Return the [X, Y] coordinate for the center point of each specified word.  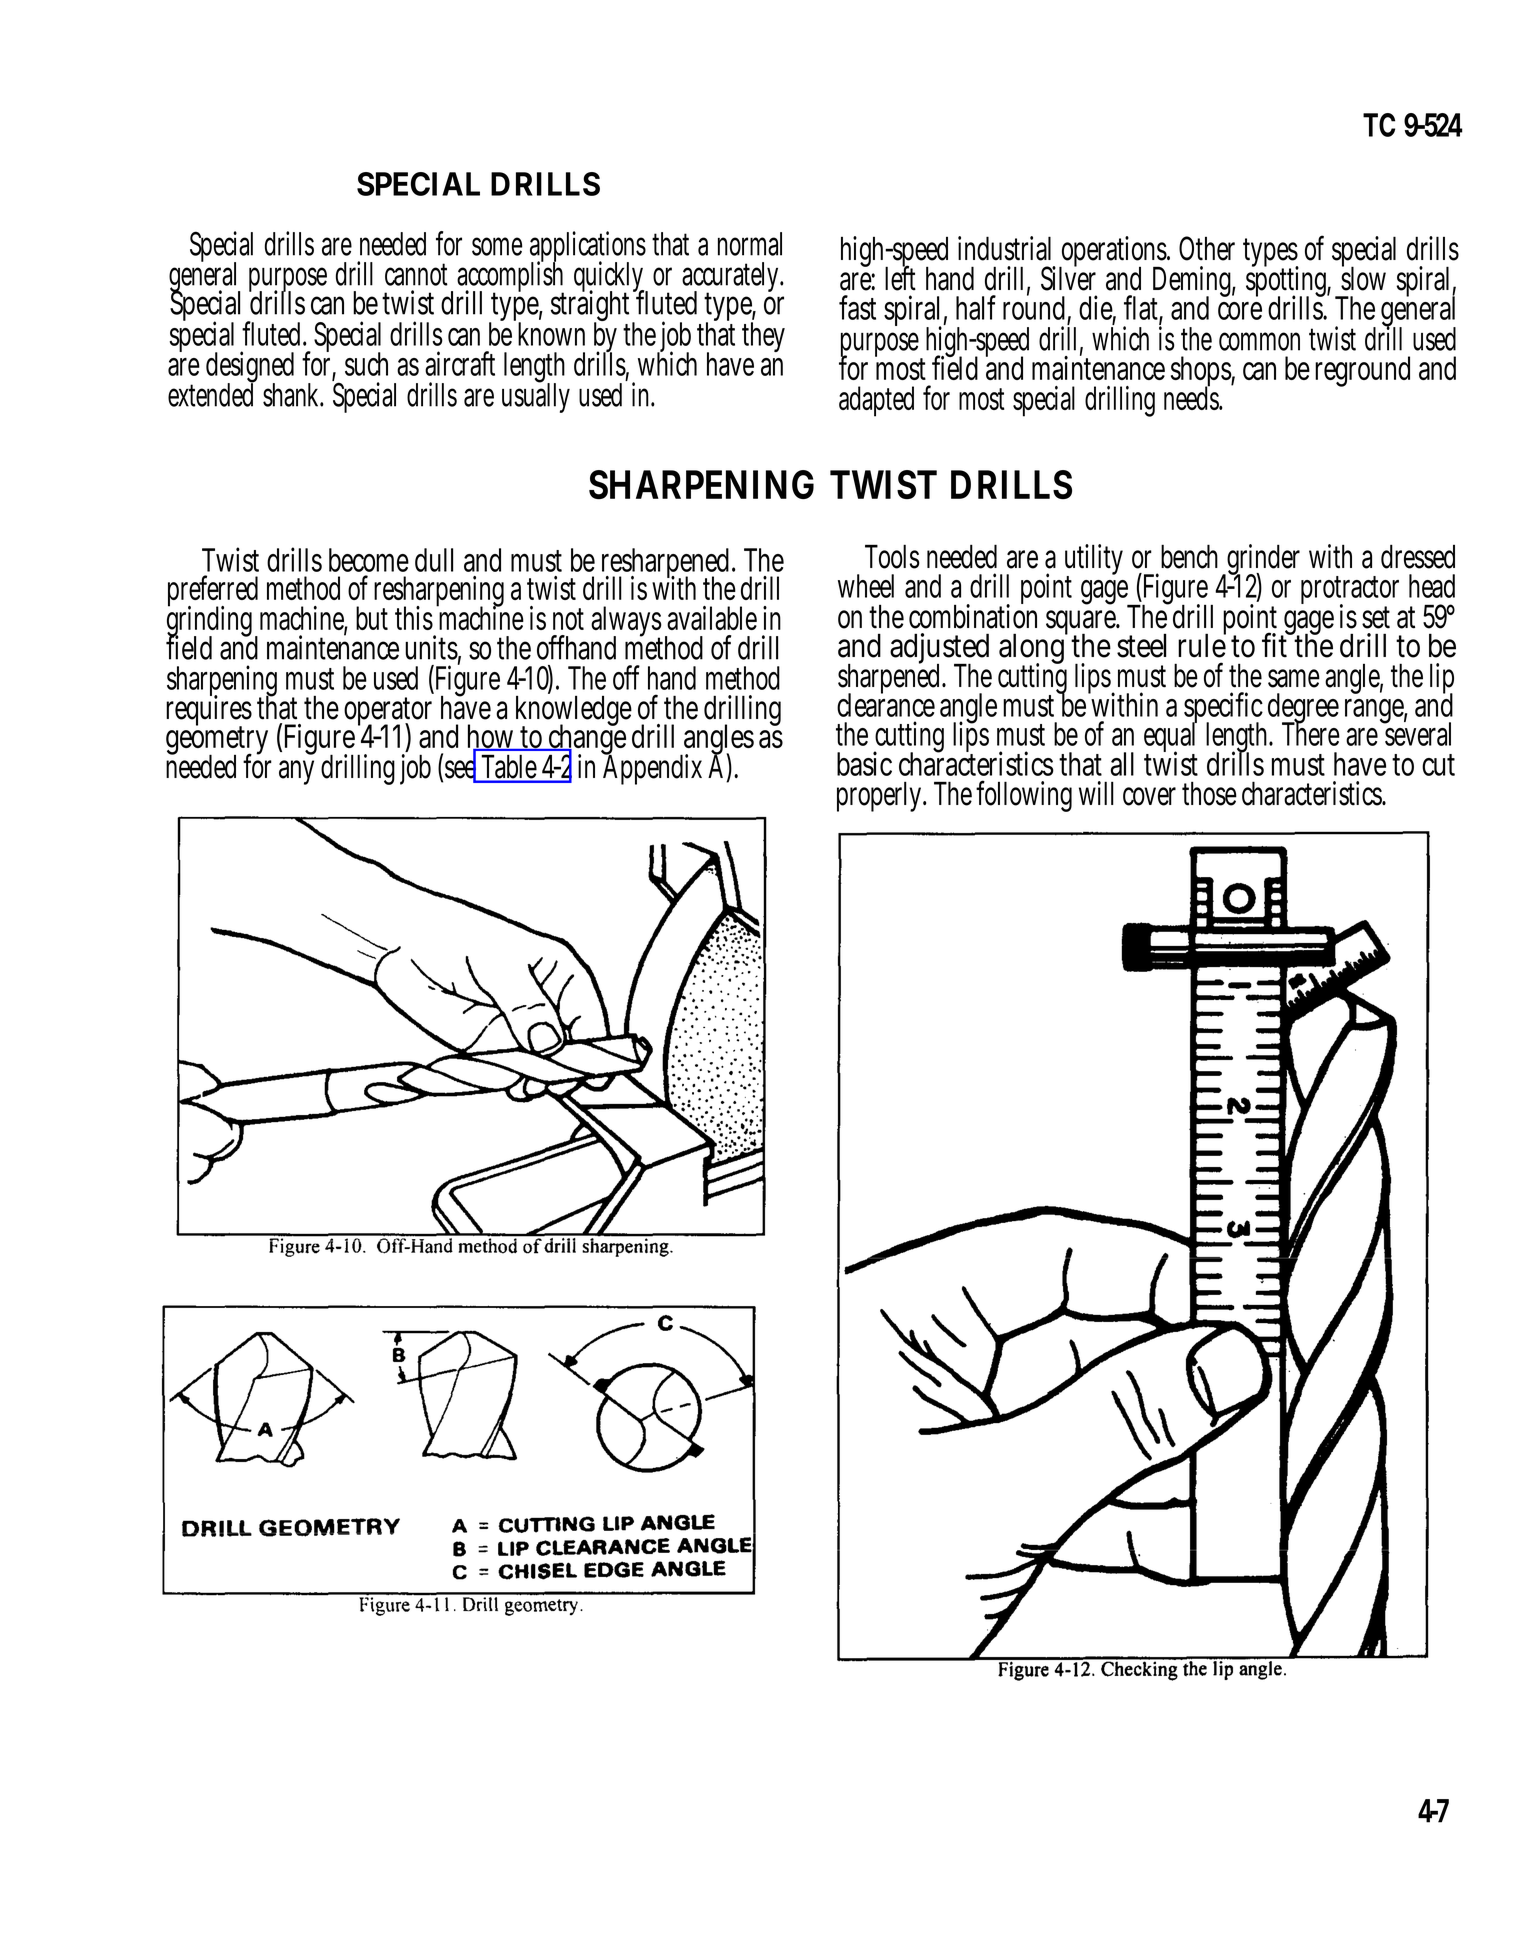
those [1209, 793]
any [296, 772]
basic [864, 763]
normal [750, 244]
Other [1207, 248]
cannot [416, 274]
